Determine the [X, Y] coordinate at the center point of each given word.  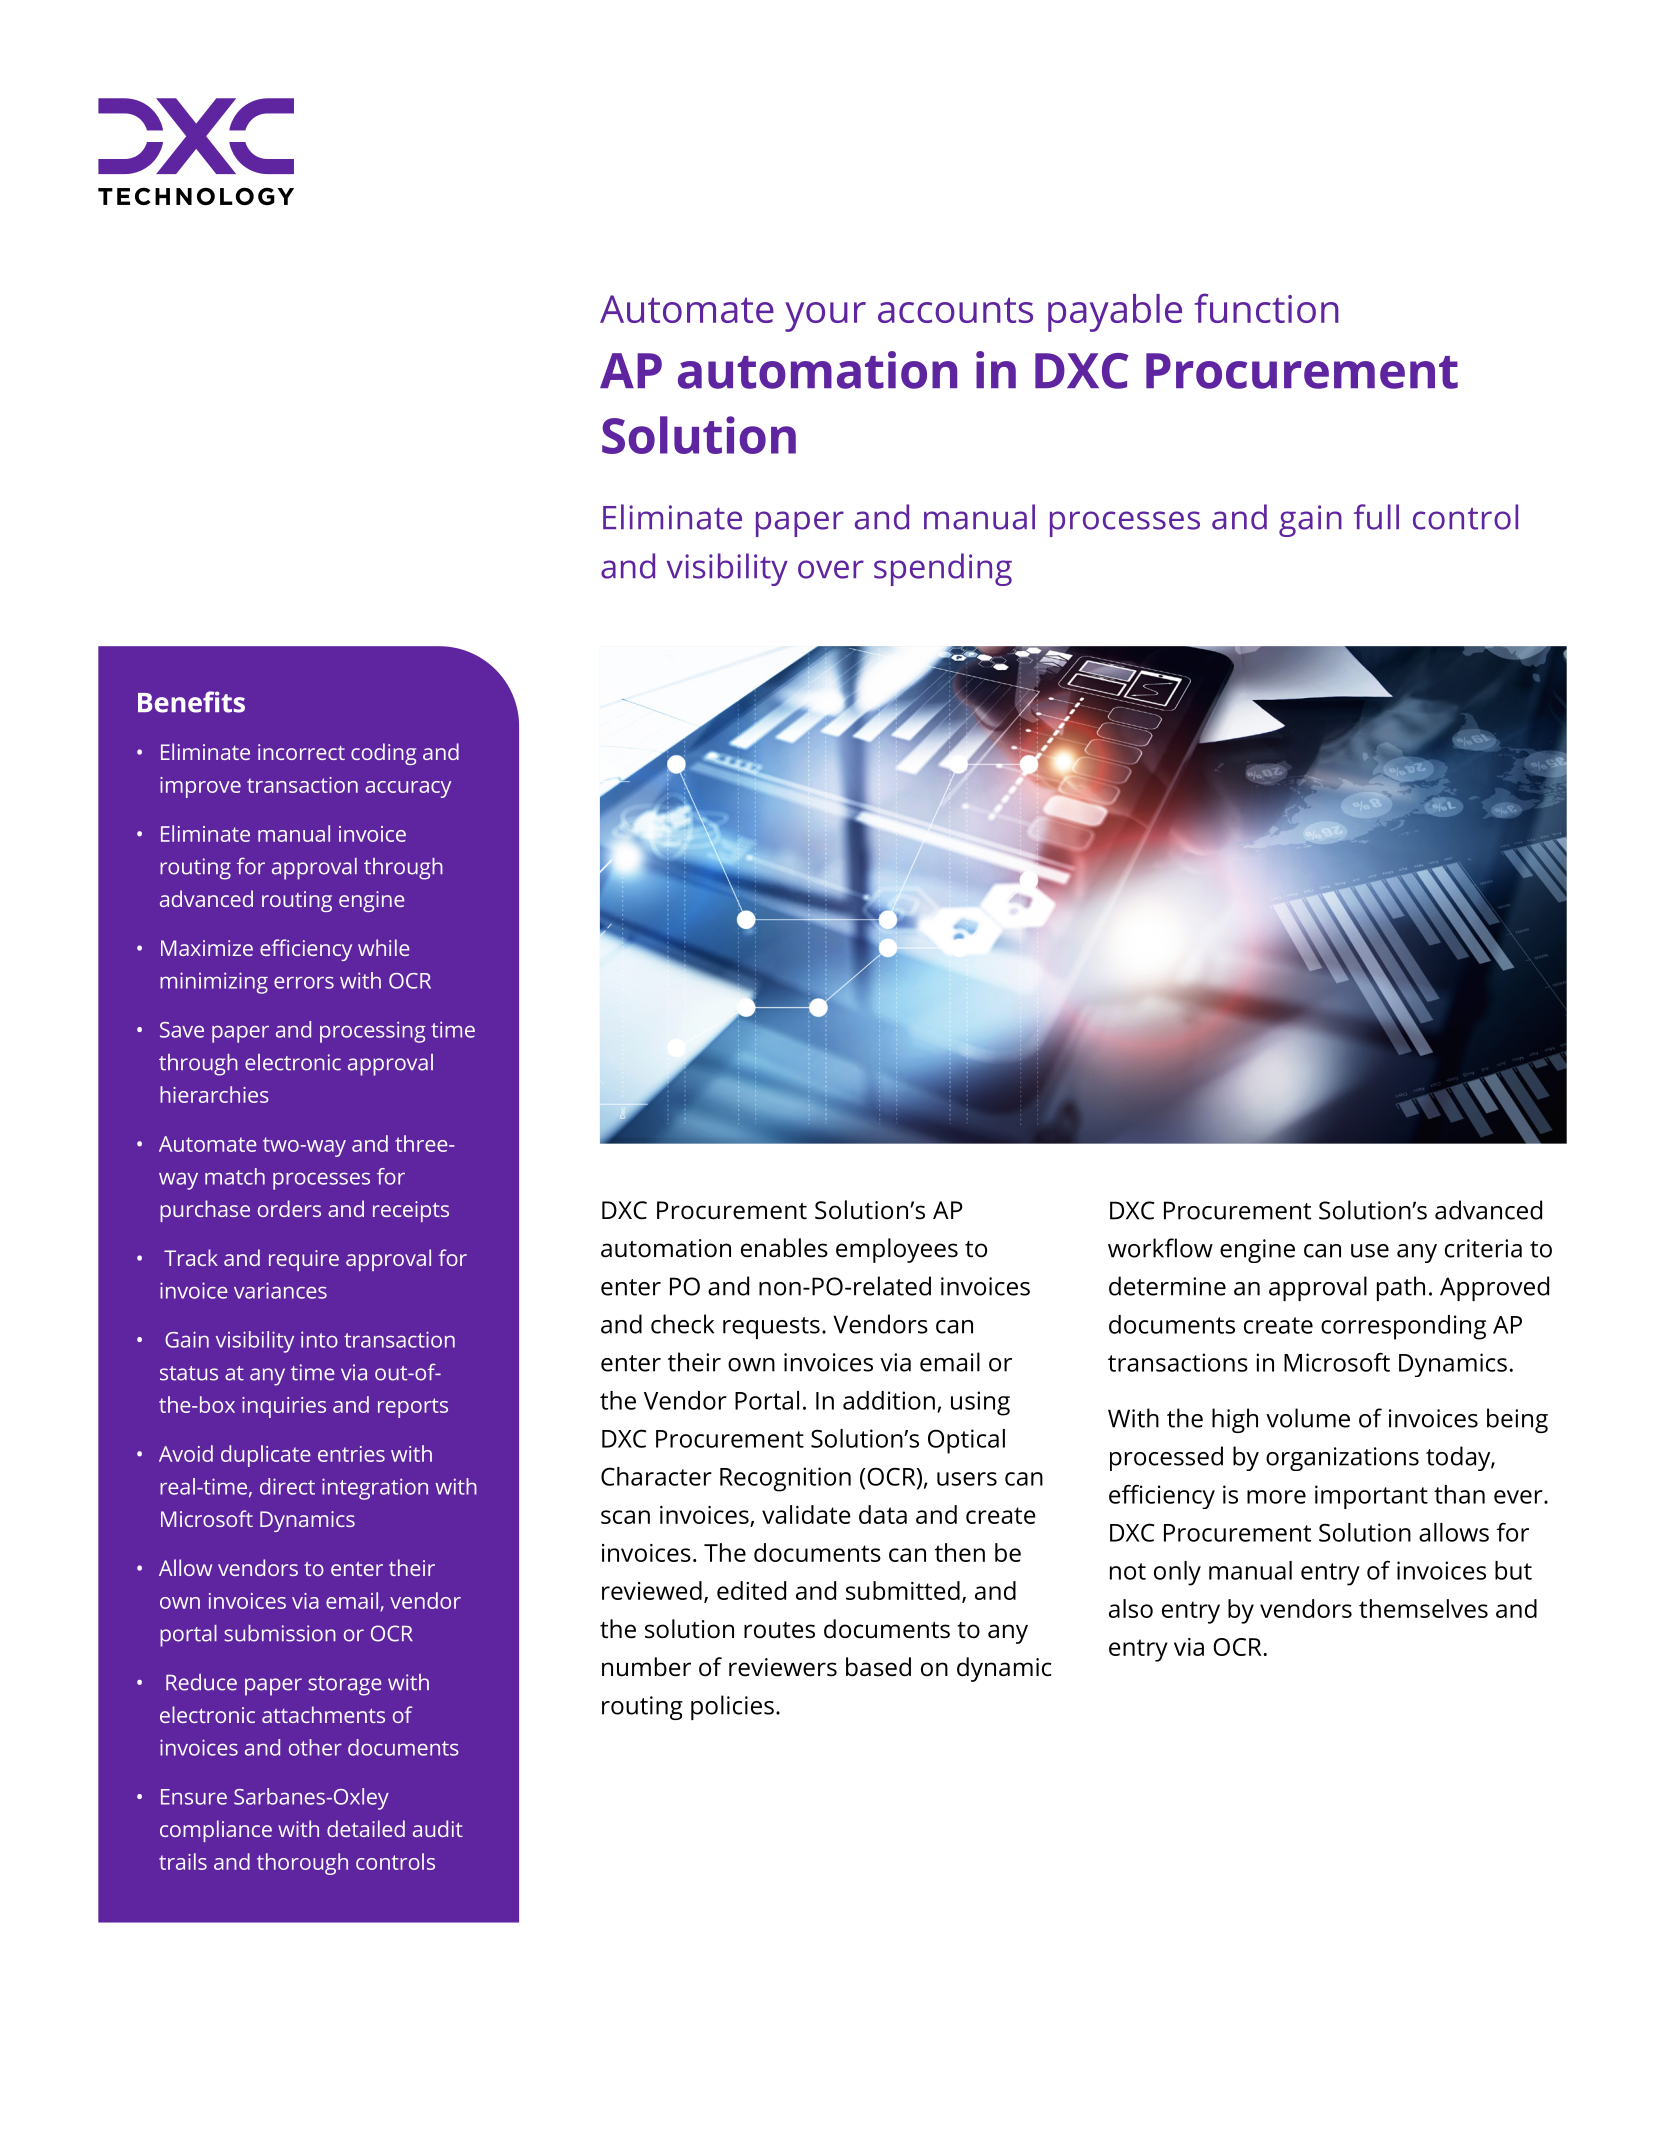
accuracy [408, 789]
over [831, 569]
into [319, 1339]
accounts [955, 310]
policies [732, 1707]
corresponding [1403, 1327]
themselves [1423, 1608]
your [825, 317]
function [1266, 308]
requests [771, 1328]
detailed [366, 1828]
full [1376, 517]
